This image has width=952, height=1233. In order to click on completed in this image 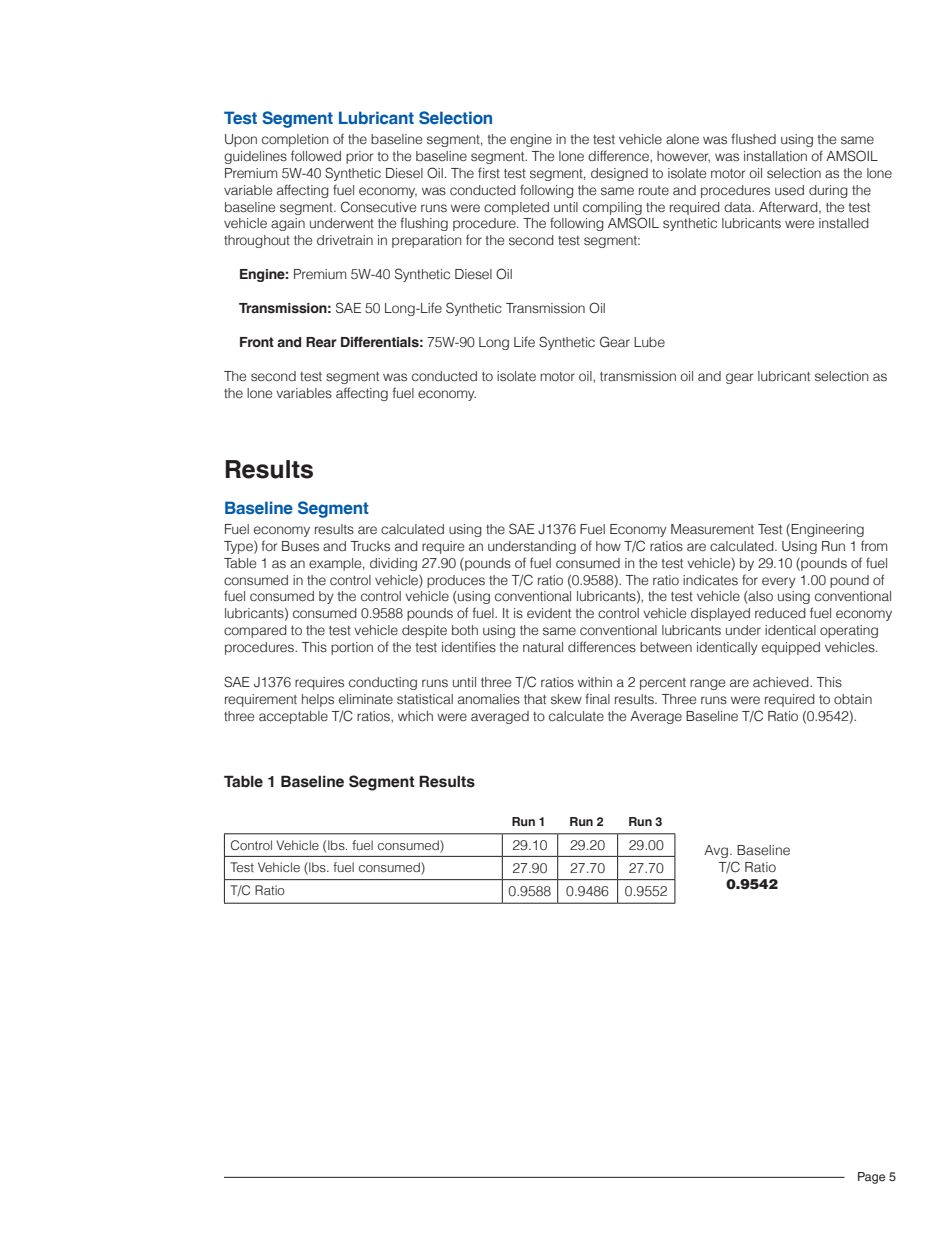, I will do `click(516, 208)`.
